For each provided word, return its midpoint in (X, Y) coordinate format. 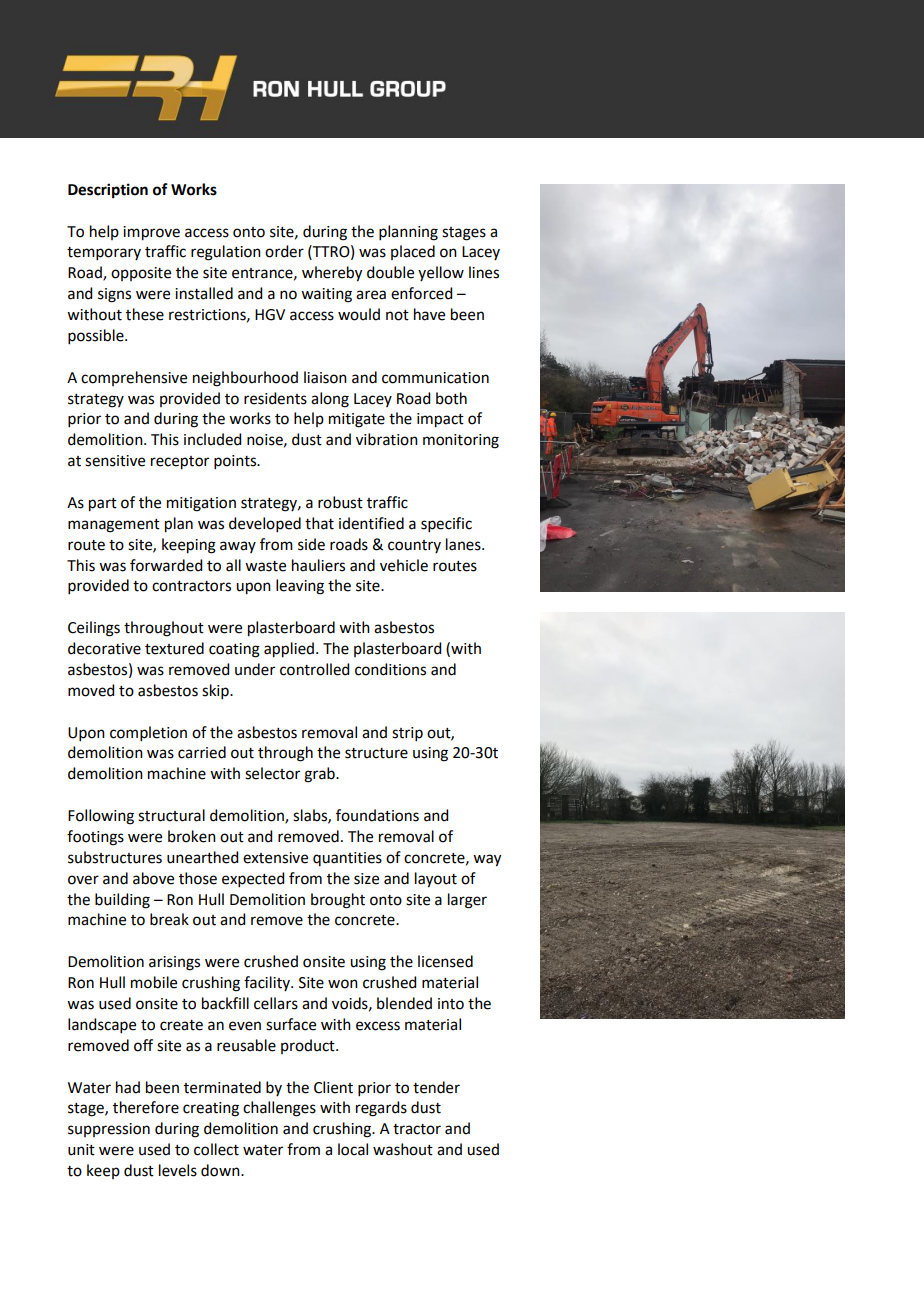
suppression (109, 1130)
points (236, 462)
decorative (104, 648)
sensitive (115, 461)
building (122, 901)
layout (436, 880)
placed (413, 252)
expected (253, 879)
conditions (390, 669)
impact (440, 420)
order (284, 251)
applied (289, 650)
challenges (279, 1109)
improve (151, 233)
